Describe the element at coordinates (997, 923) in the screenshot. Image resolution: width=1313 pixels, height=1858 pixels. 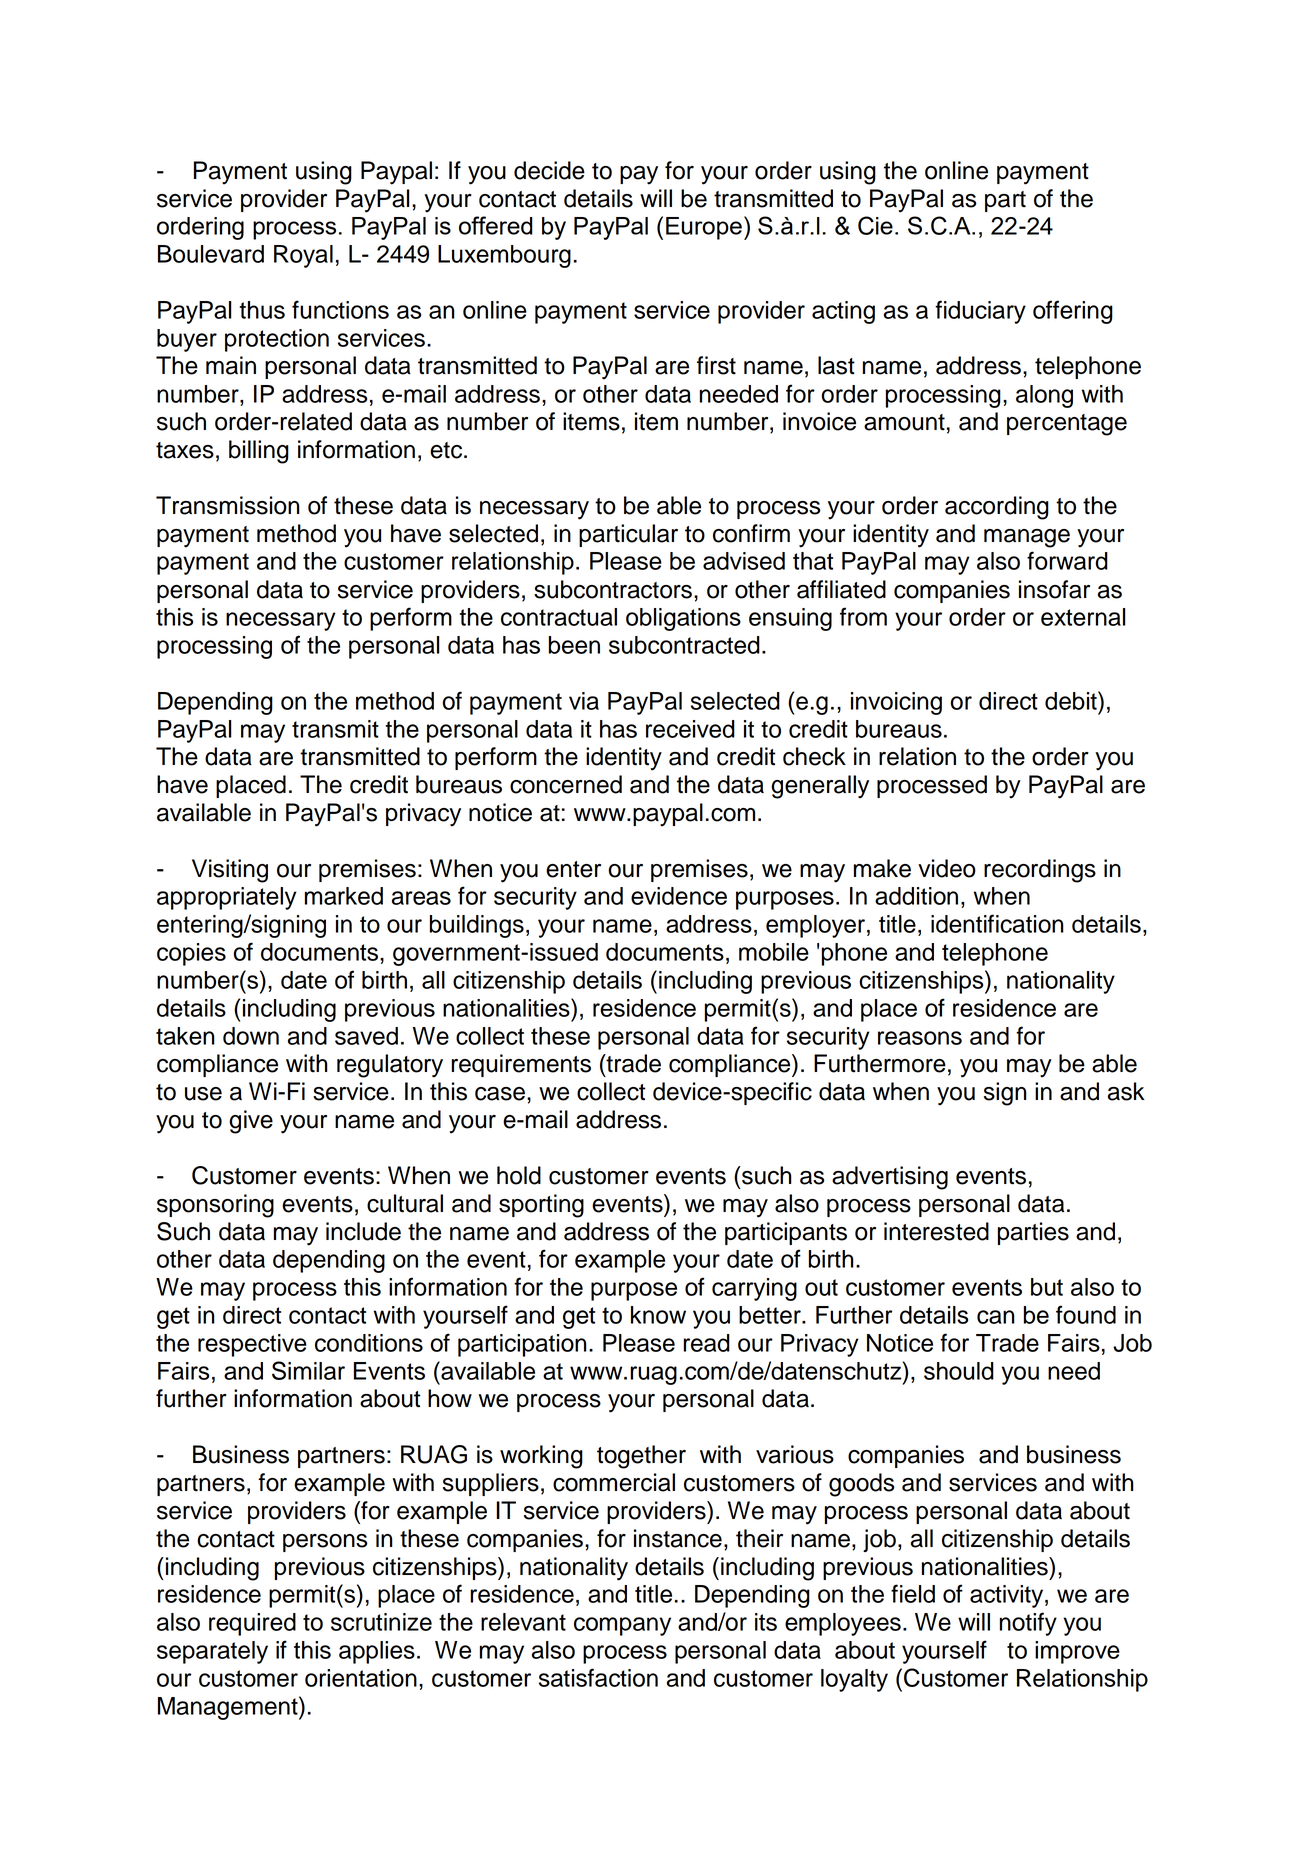
I see `identification` at that location.
